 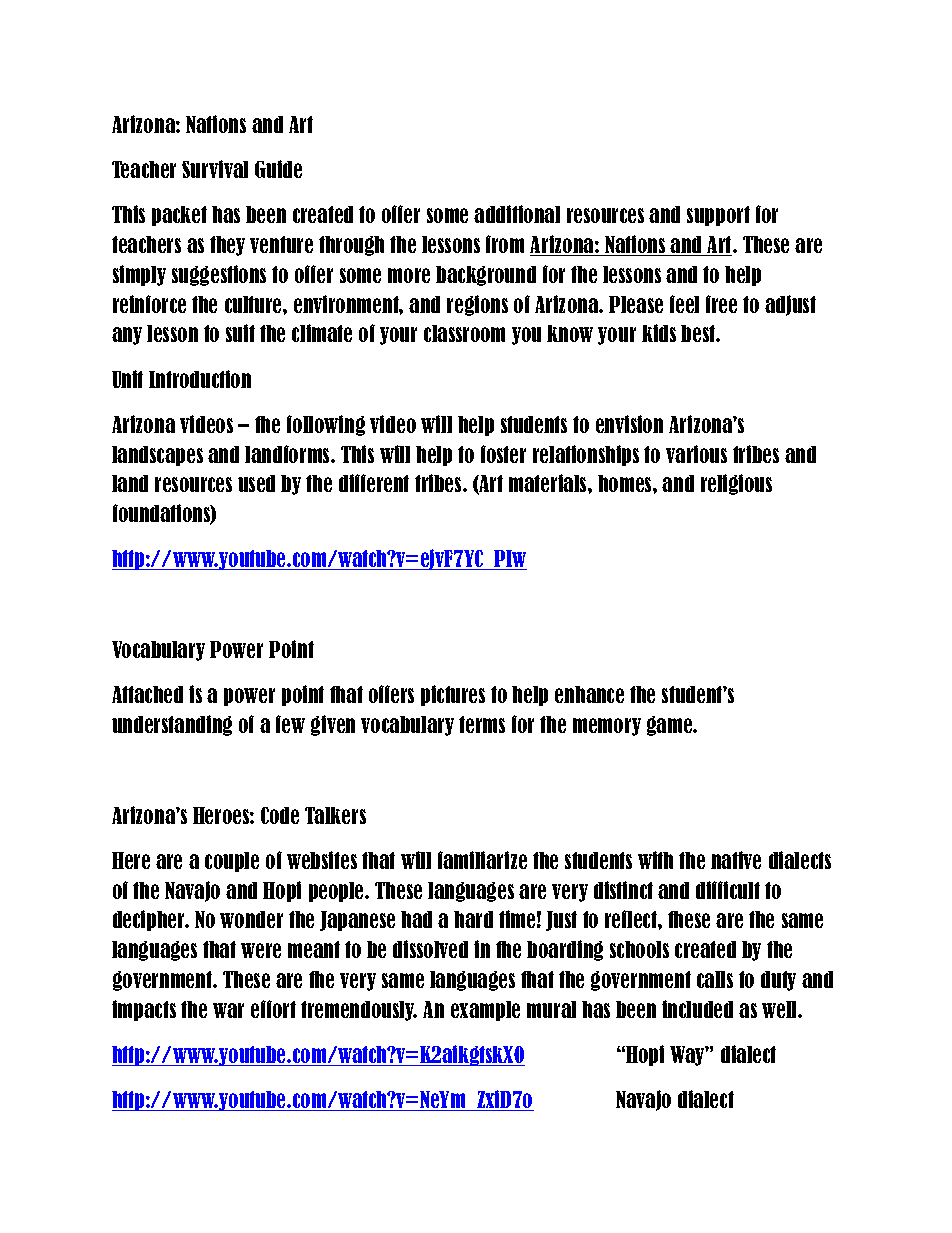 I want to click on terms, so click(x=482, y=724).
